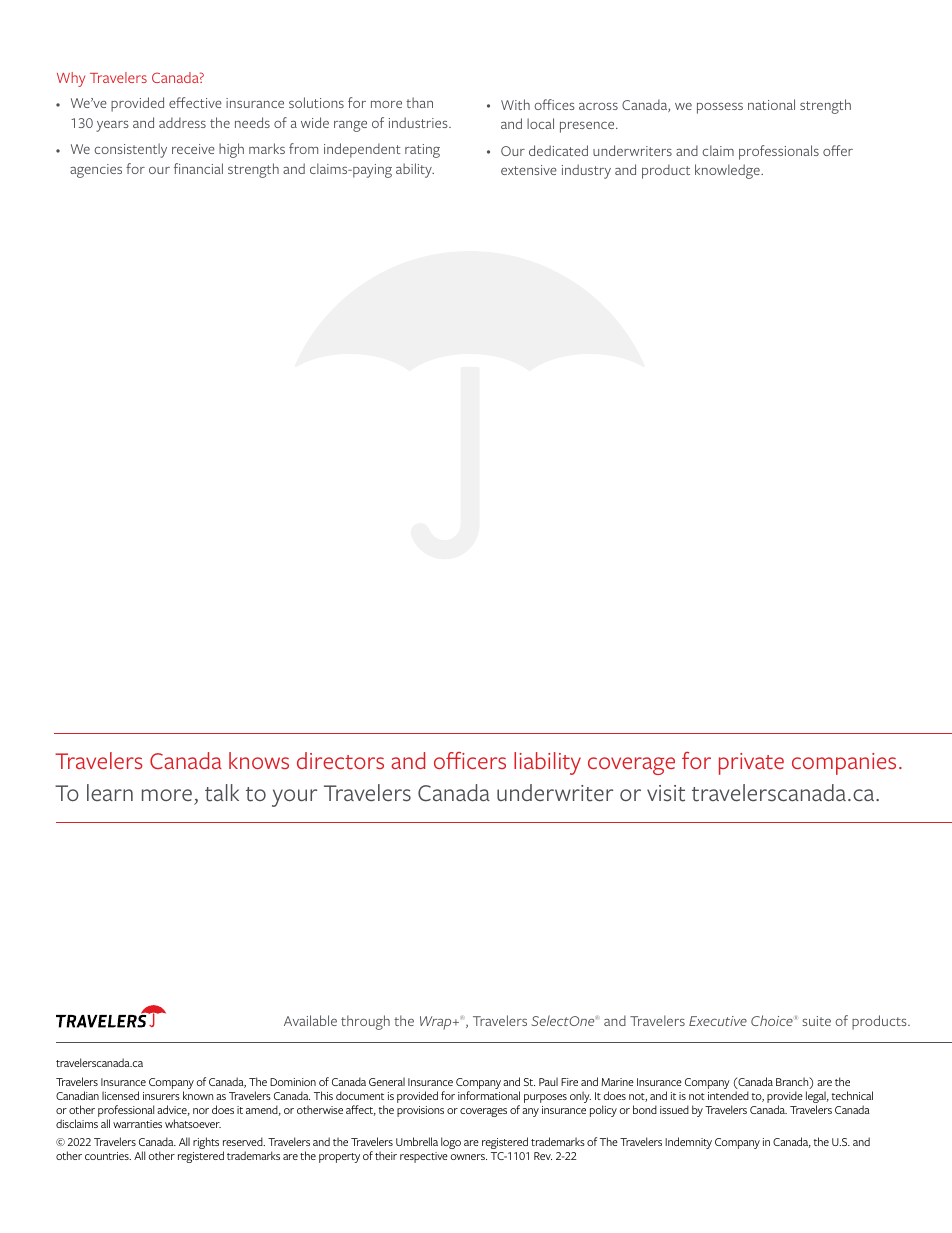 Image resolution: width=952 pixels, height=1233 pixels. I want to click on knows, so click(259, 760).
